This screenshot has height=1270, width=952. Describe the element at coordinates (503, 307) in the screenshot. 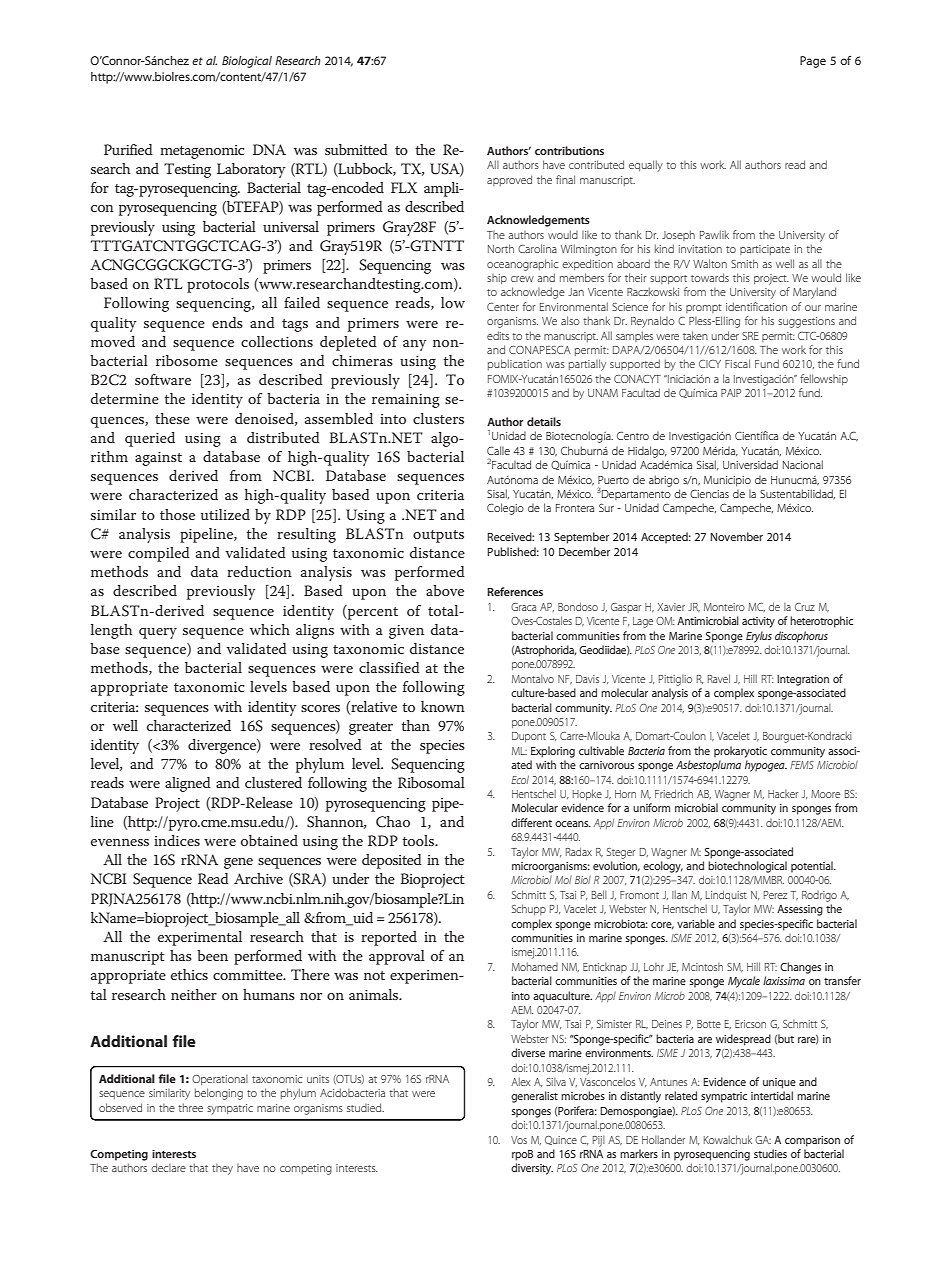

I see `Center` at that location.
